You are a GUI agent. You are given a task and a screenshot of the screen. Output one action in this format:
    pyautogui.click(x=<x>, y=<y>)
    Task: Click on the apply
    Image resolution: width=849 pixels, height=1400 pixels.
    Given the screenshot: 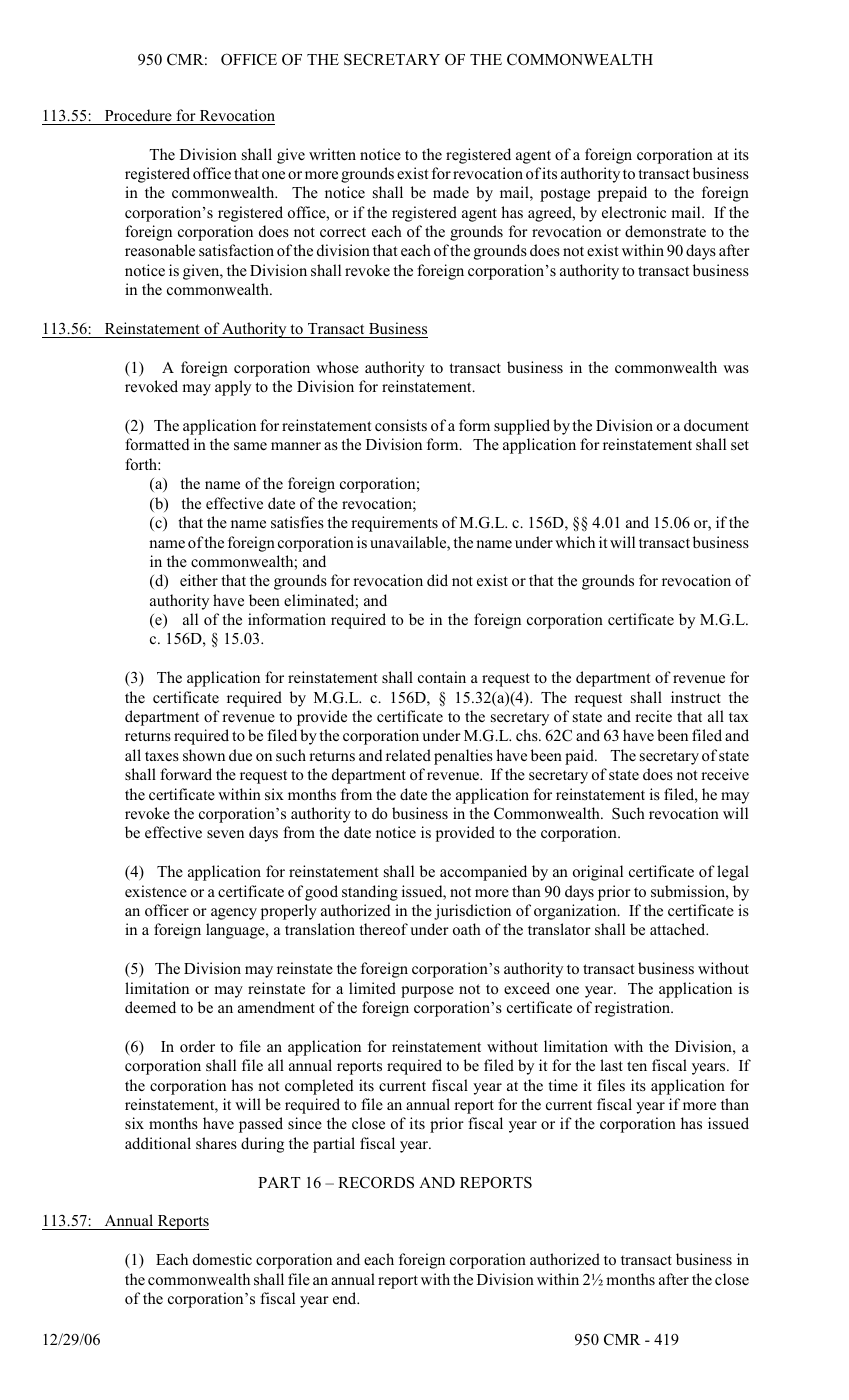 What is the action you would take?
    pyautogui.click(x=233, y=388)
